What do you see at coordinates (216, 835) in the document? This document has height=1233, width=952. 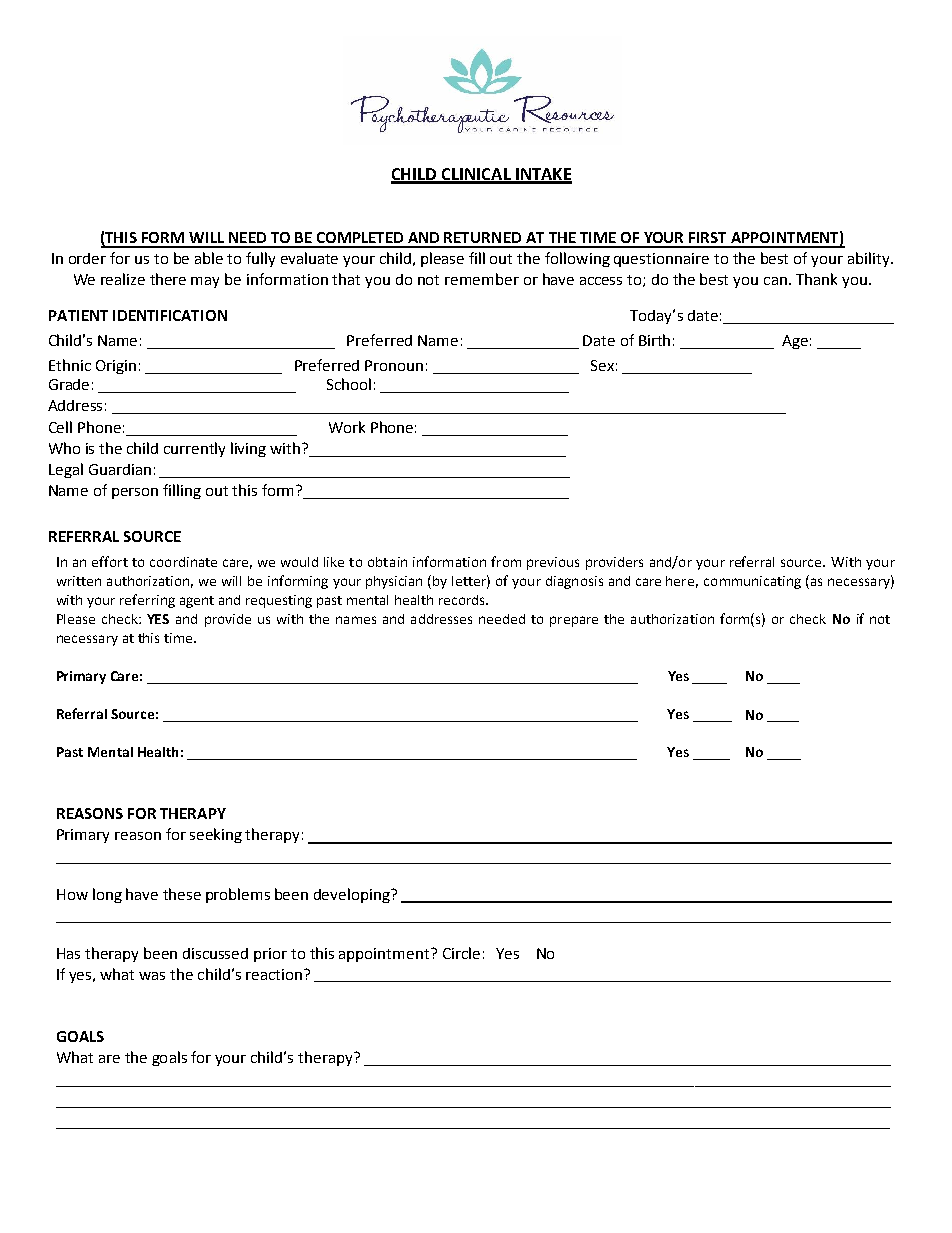 I see `seeking` at bounding box center [216, 835].
